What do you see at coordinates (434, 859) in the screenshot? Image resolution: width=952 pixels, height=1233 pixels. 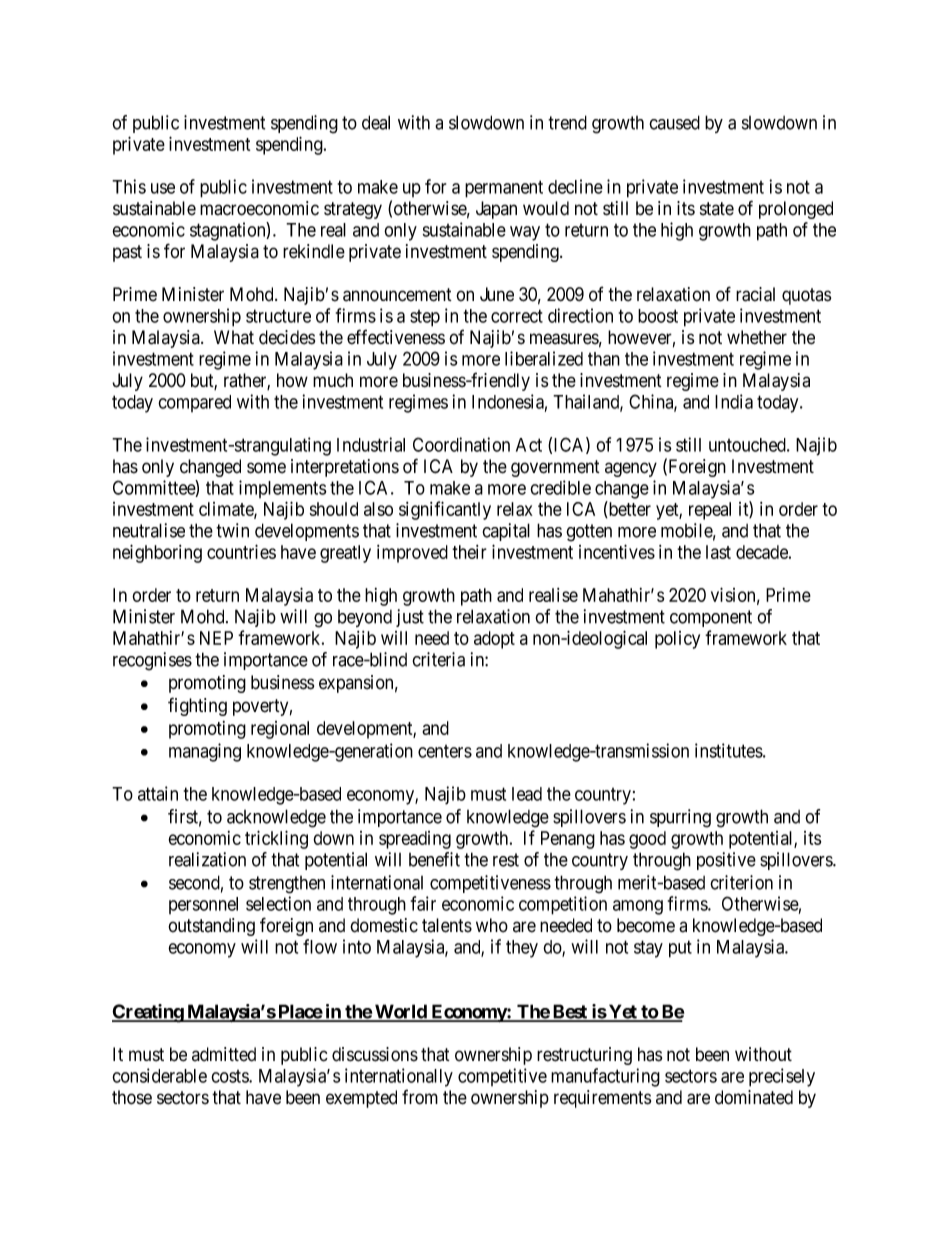 I see `benefit` at bounding box center [434, 859].
